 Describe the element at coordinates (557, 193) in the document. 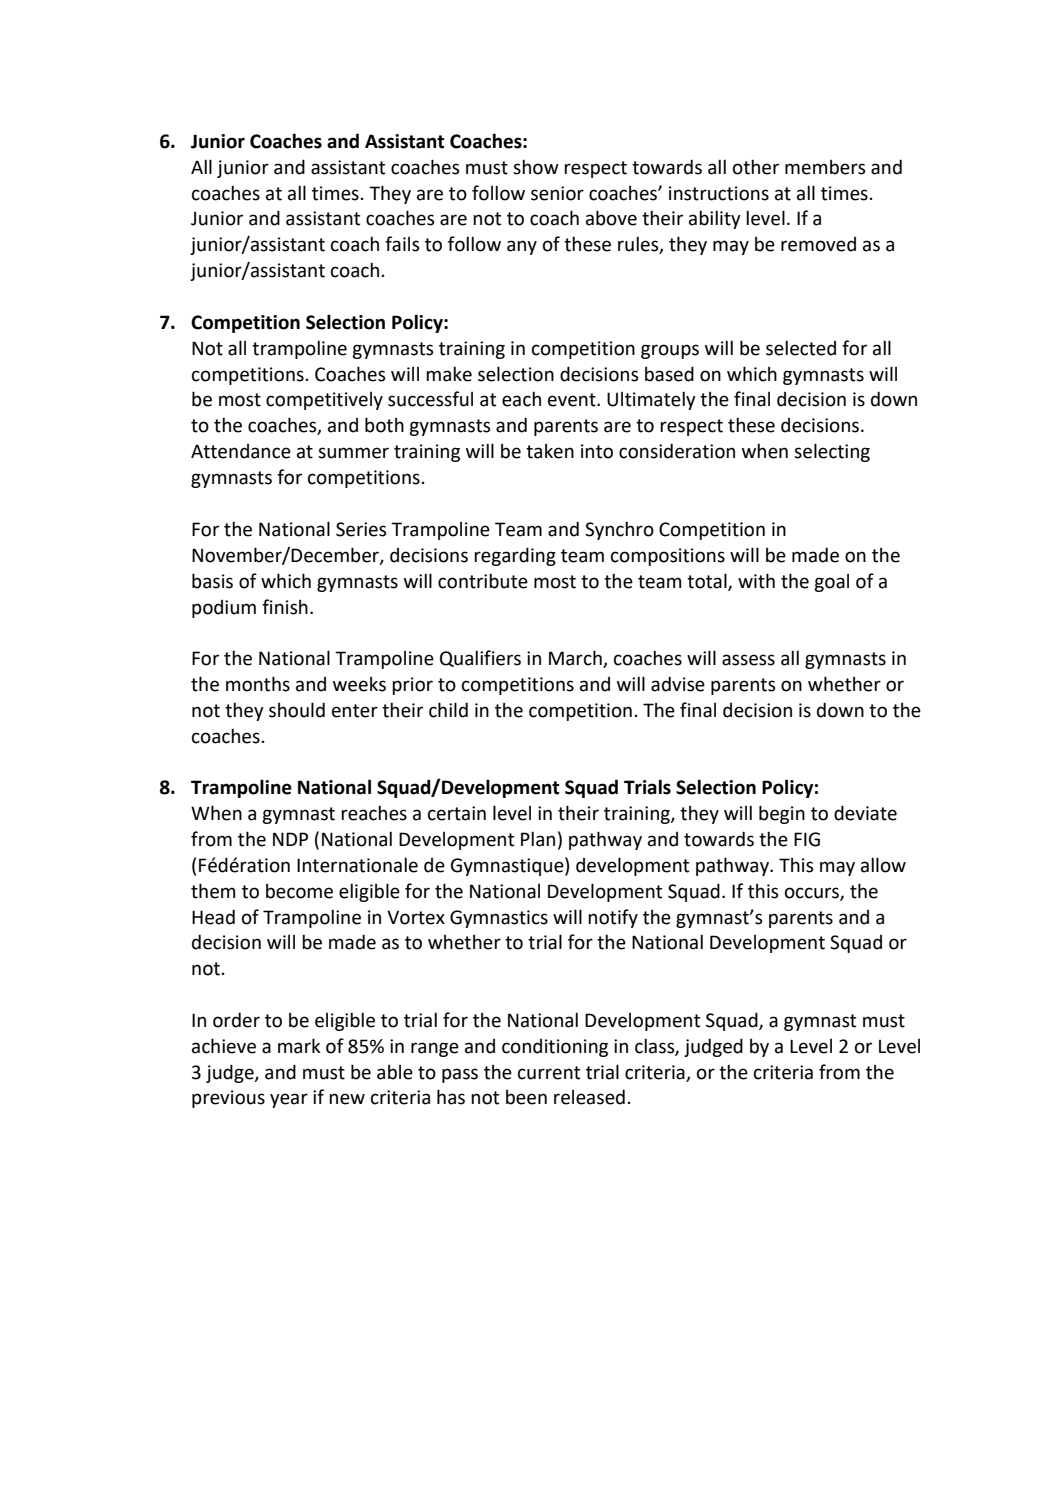

I see `senior` at that location.
